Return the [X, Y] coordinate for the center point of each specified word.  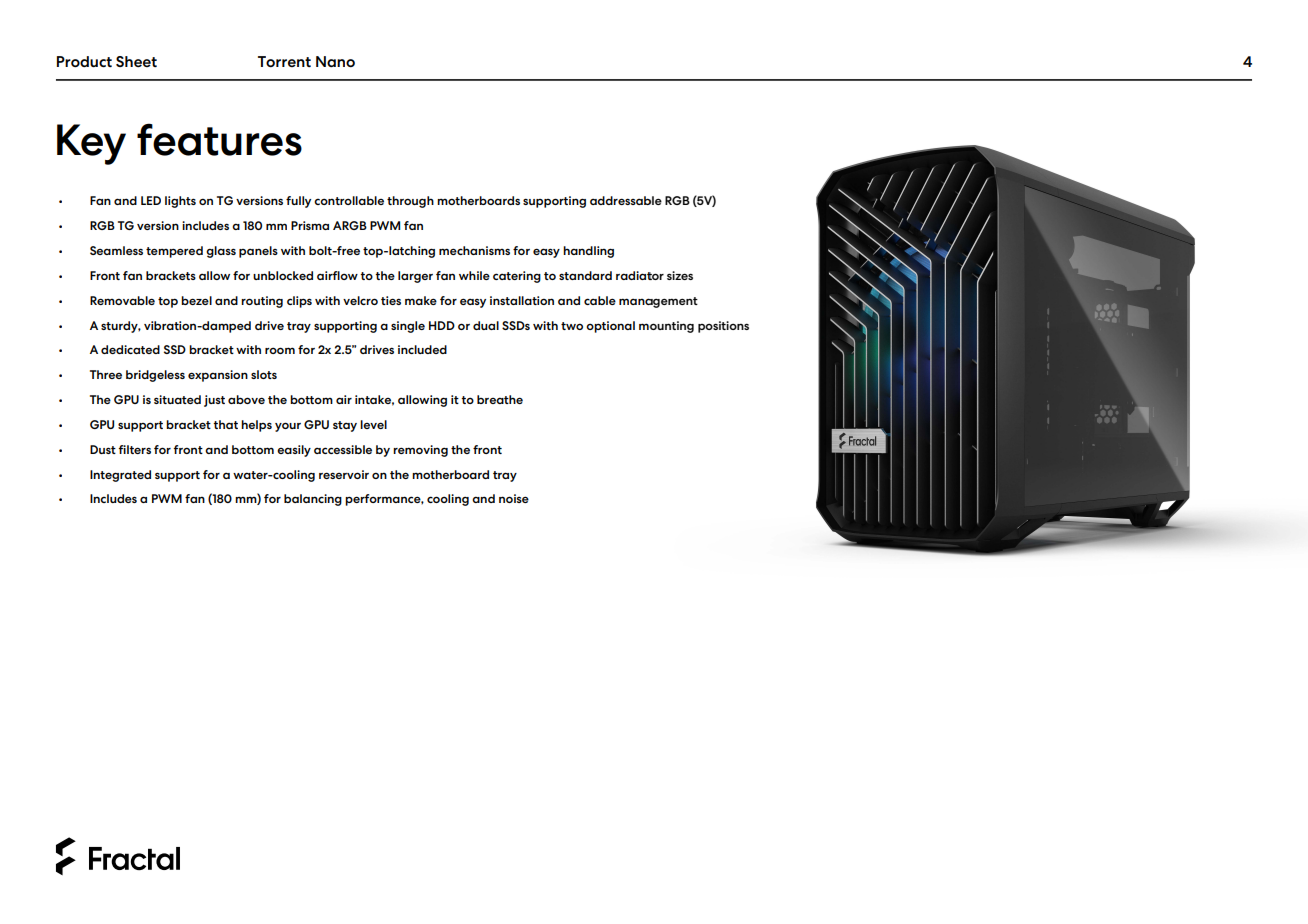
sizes [680, 275]
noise [514, 498]
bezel [196, 300]
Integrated [120, 476]
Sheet [136, 61]
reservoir [344, 474]
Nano [335, 61]
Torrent [284, 61]
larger [415, 277]
